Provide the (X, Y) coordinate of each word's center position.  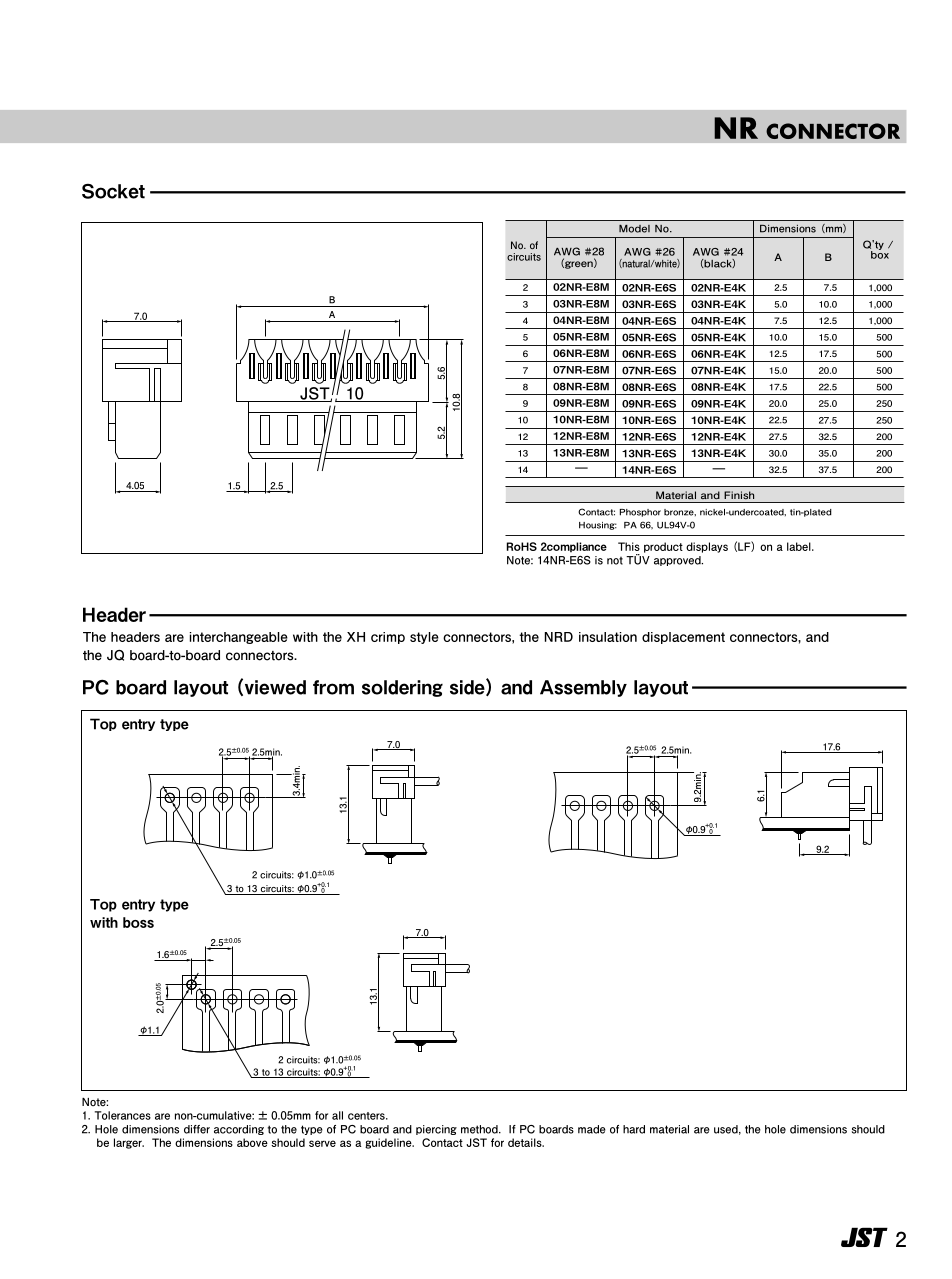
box (879, 253)
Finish (739, 495)
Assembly (583, 688)
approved (678, 561)
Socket (113, 191)
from (333, 687)
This (629, 546)
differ (197, 1129)
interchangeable (239, 638)
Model (634, 229)
